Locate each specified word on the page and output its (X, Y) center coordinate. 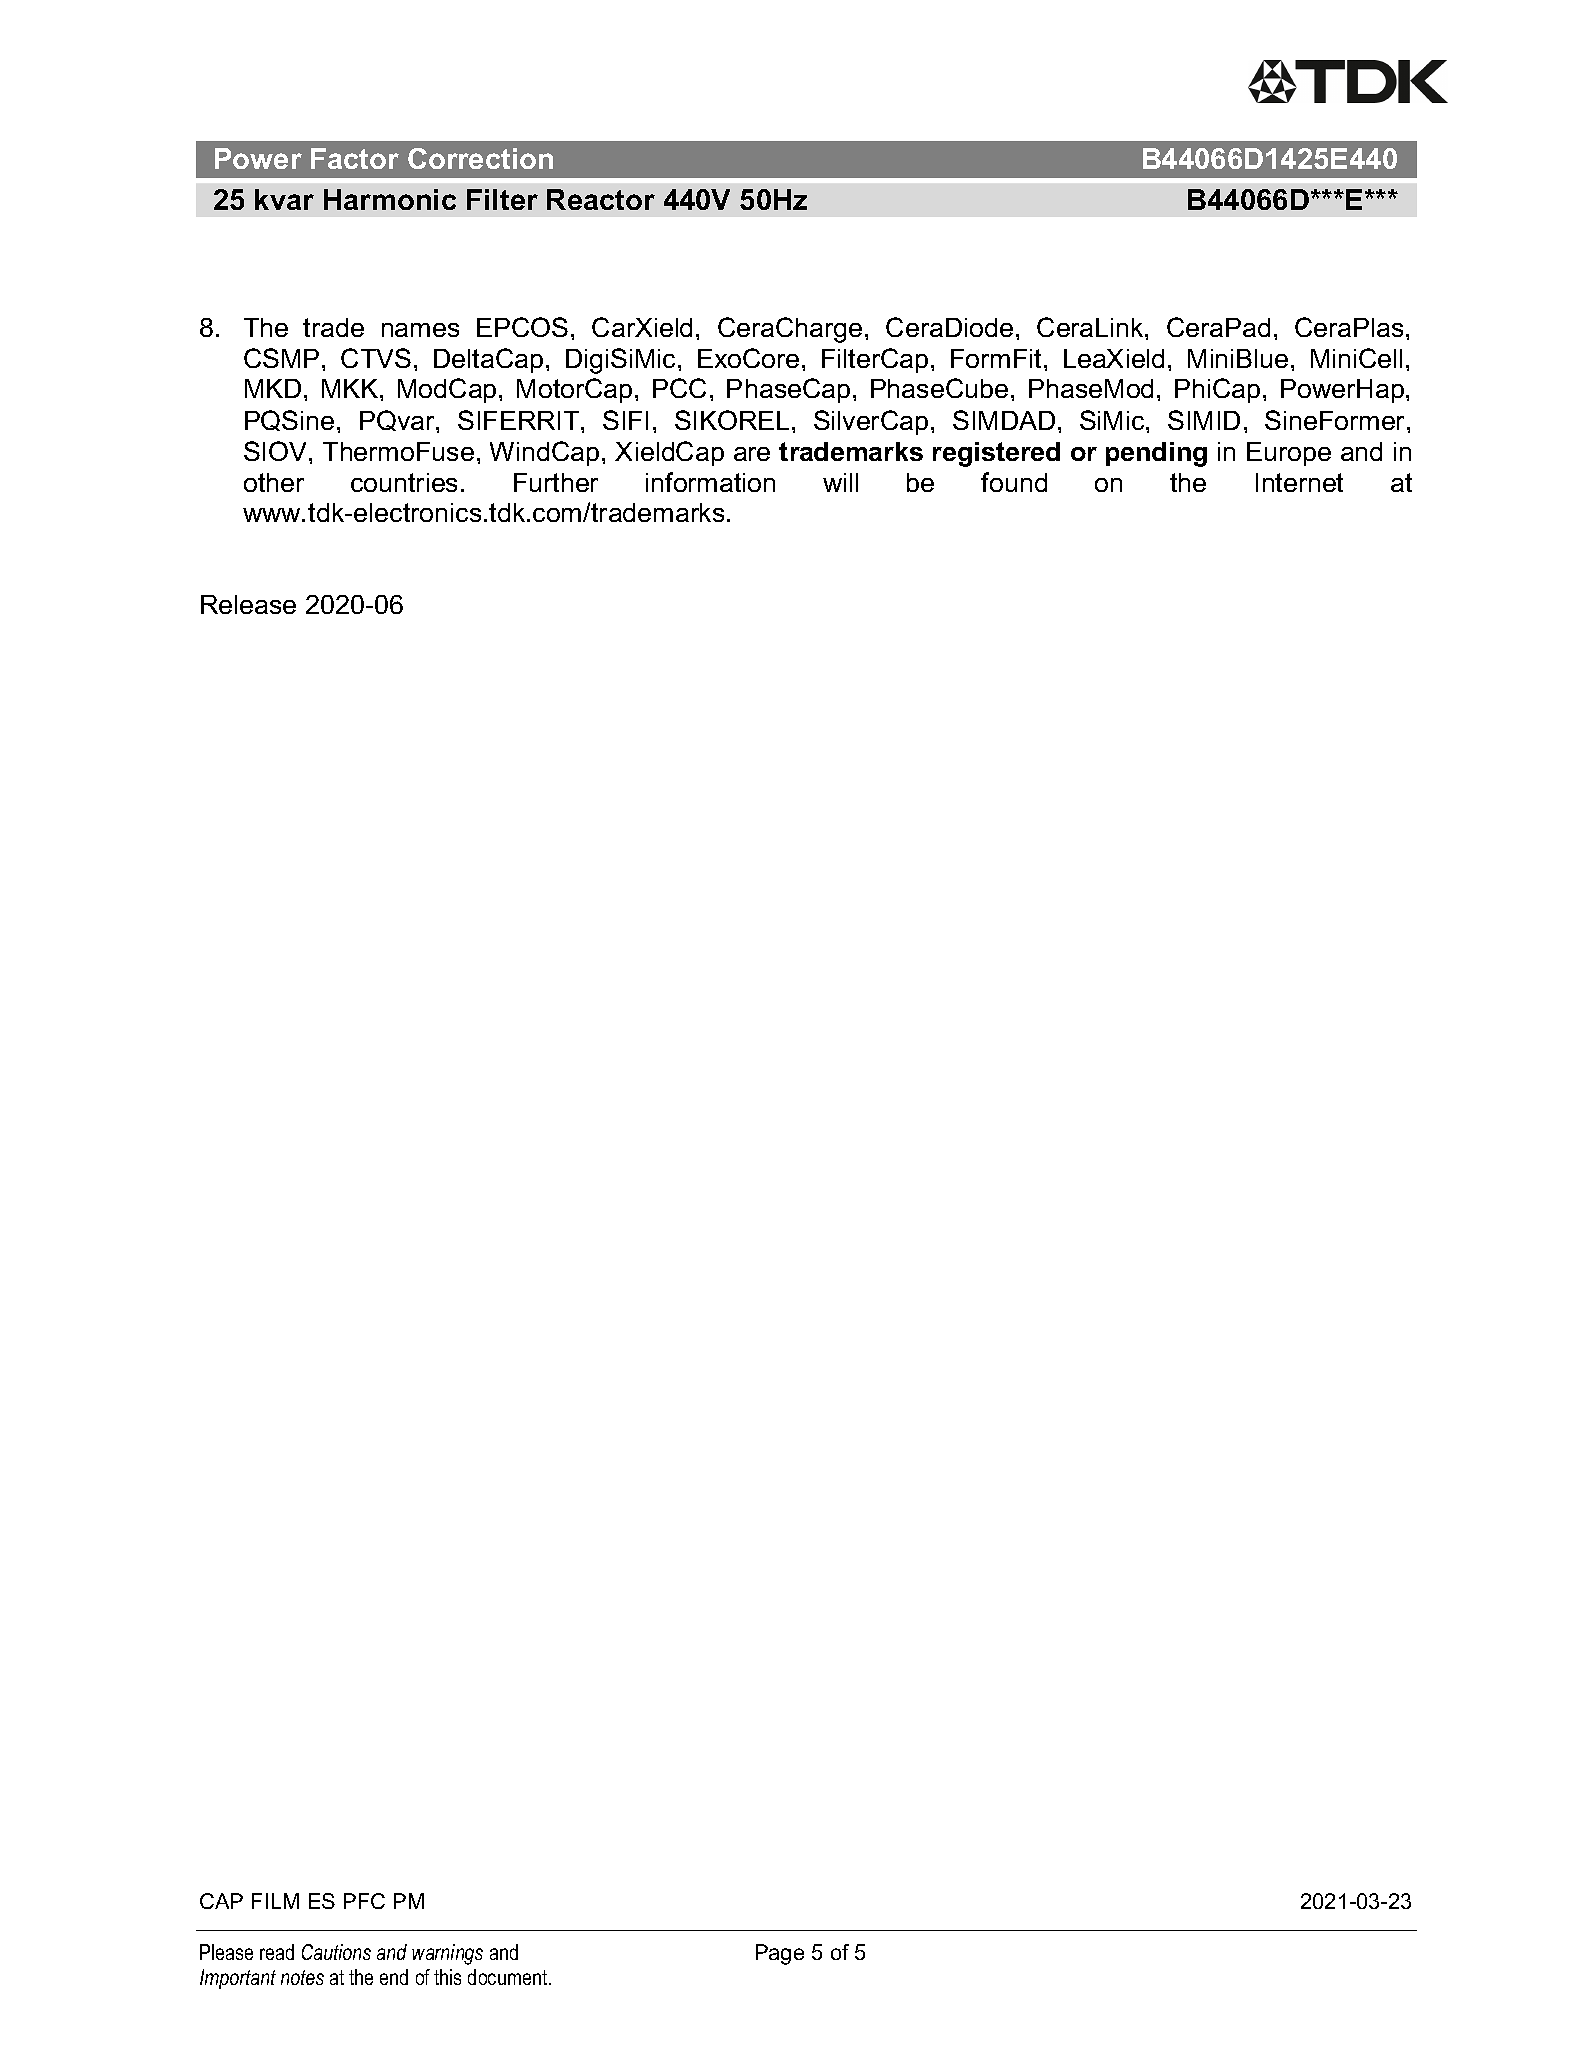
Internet (1299, 482)
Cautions (336, 1952)
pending (1156, 454)
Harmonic (390, 199)
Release (248, 604)
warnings (447, 1954)
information (710, 482)
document (509, 1977)
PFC (364, 1901)
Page (780, 1954)
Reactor (601, 199)
